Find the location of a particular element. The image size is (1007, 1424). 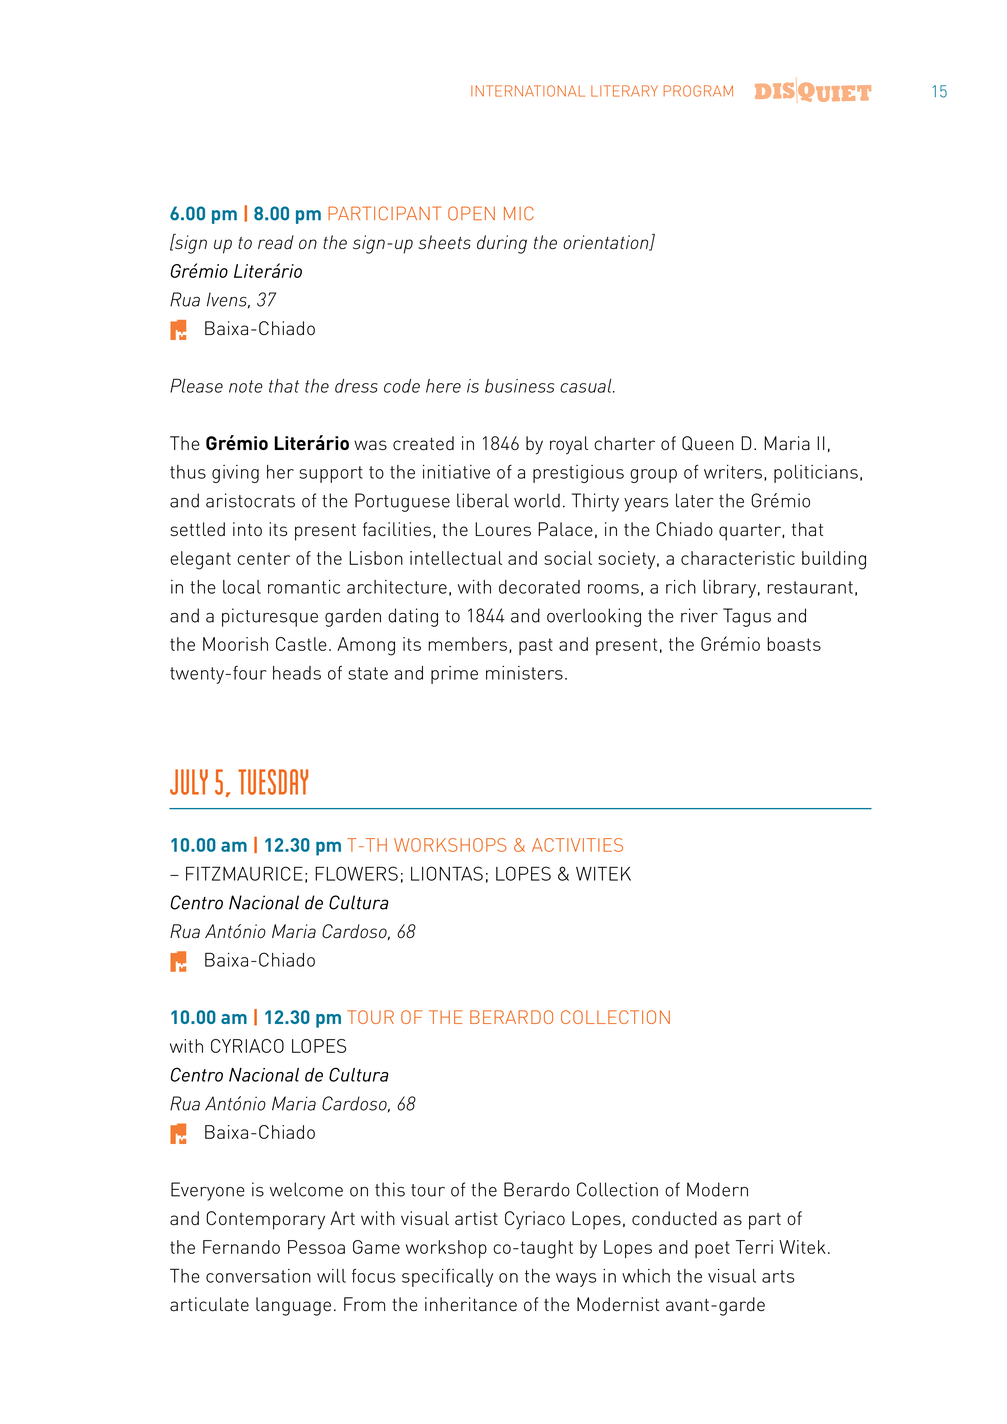

PROGRAM is located at coordinates (698, 91).
